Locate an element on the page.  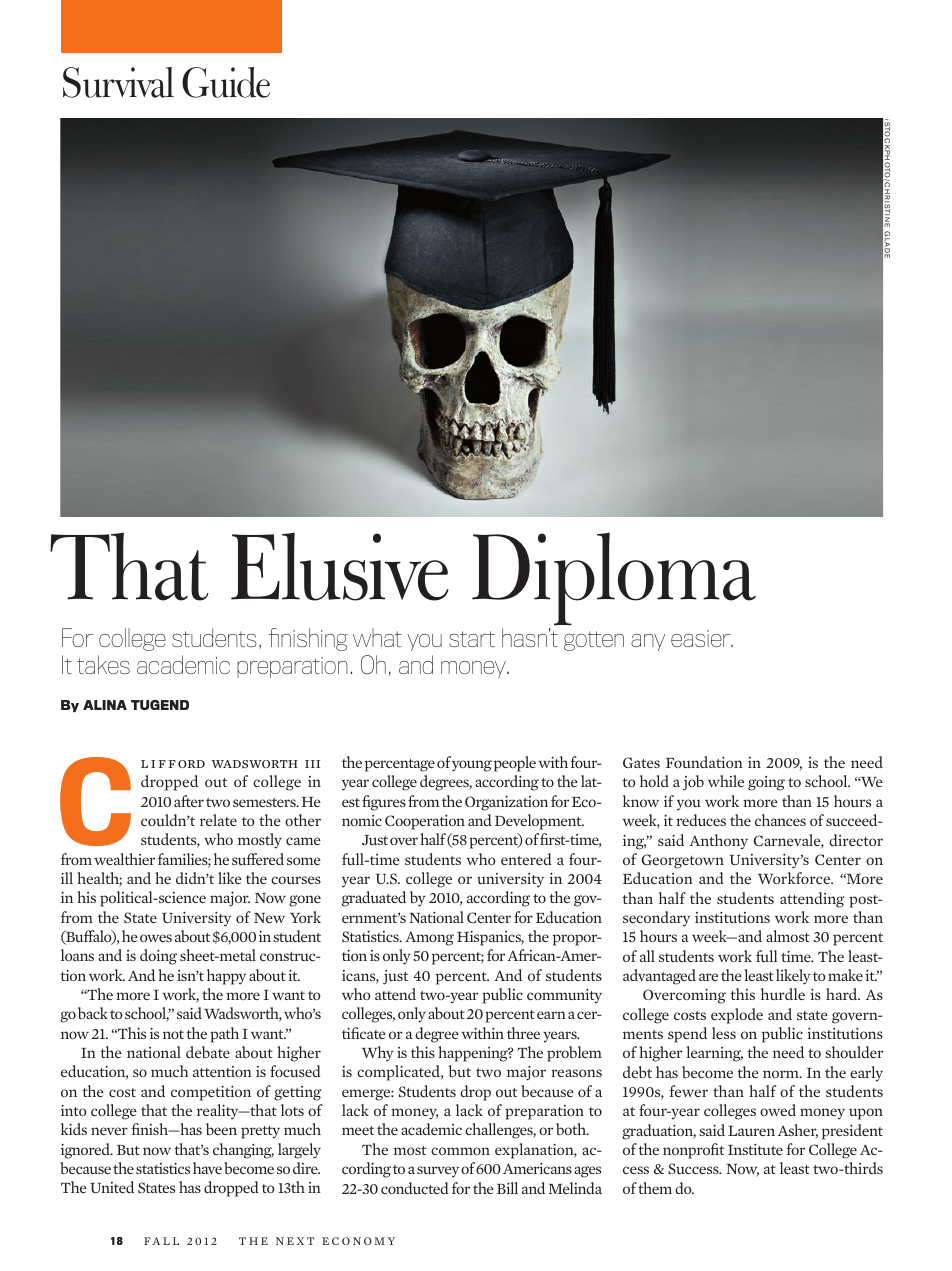
not is located at coordinates (173, 1034).
